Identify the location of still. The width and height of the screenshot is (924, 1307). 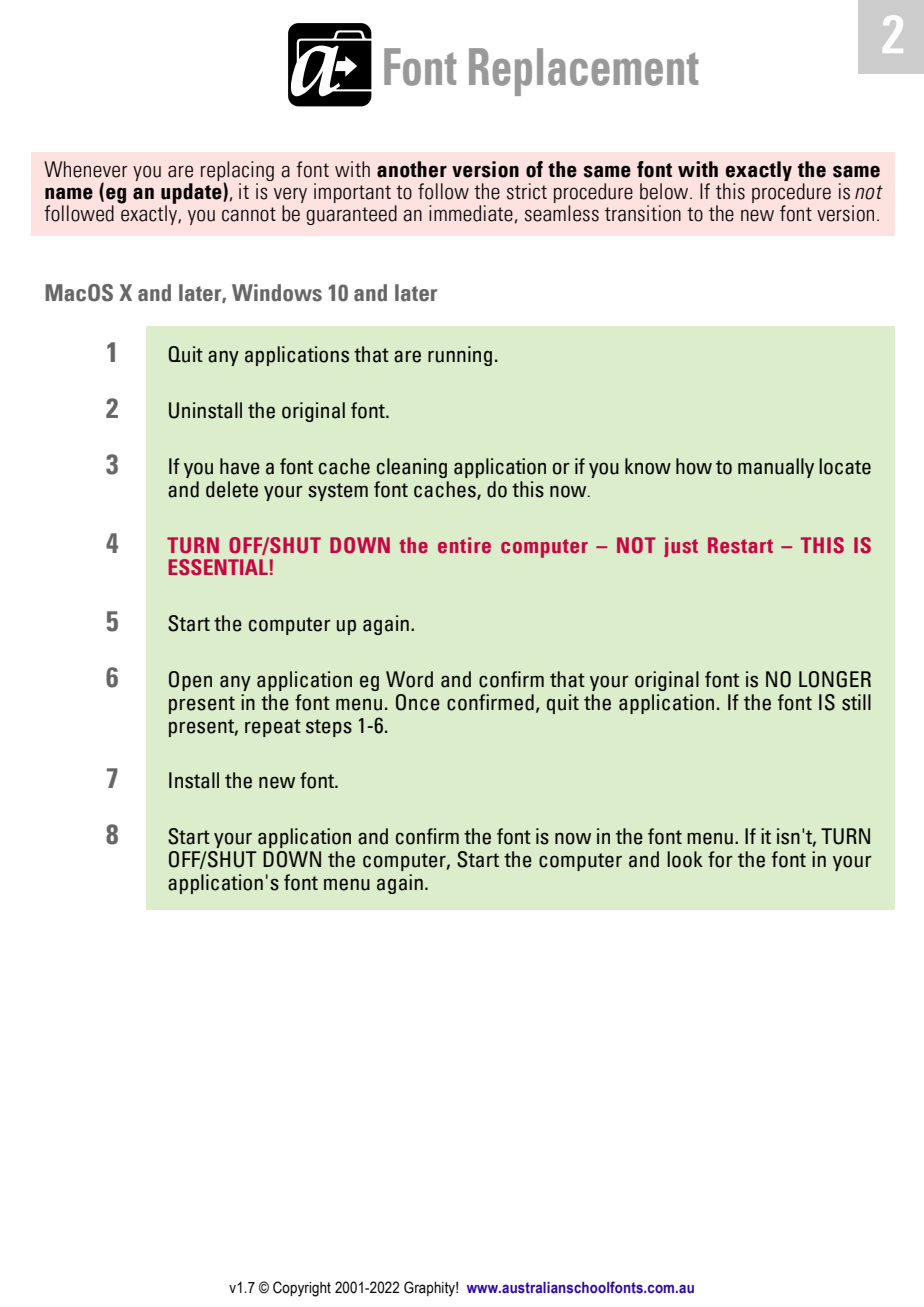
(856, 702).
